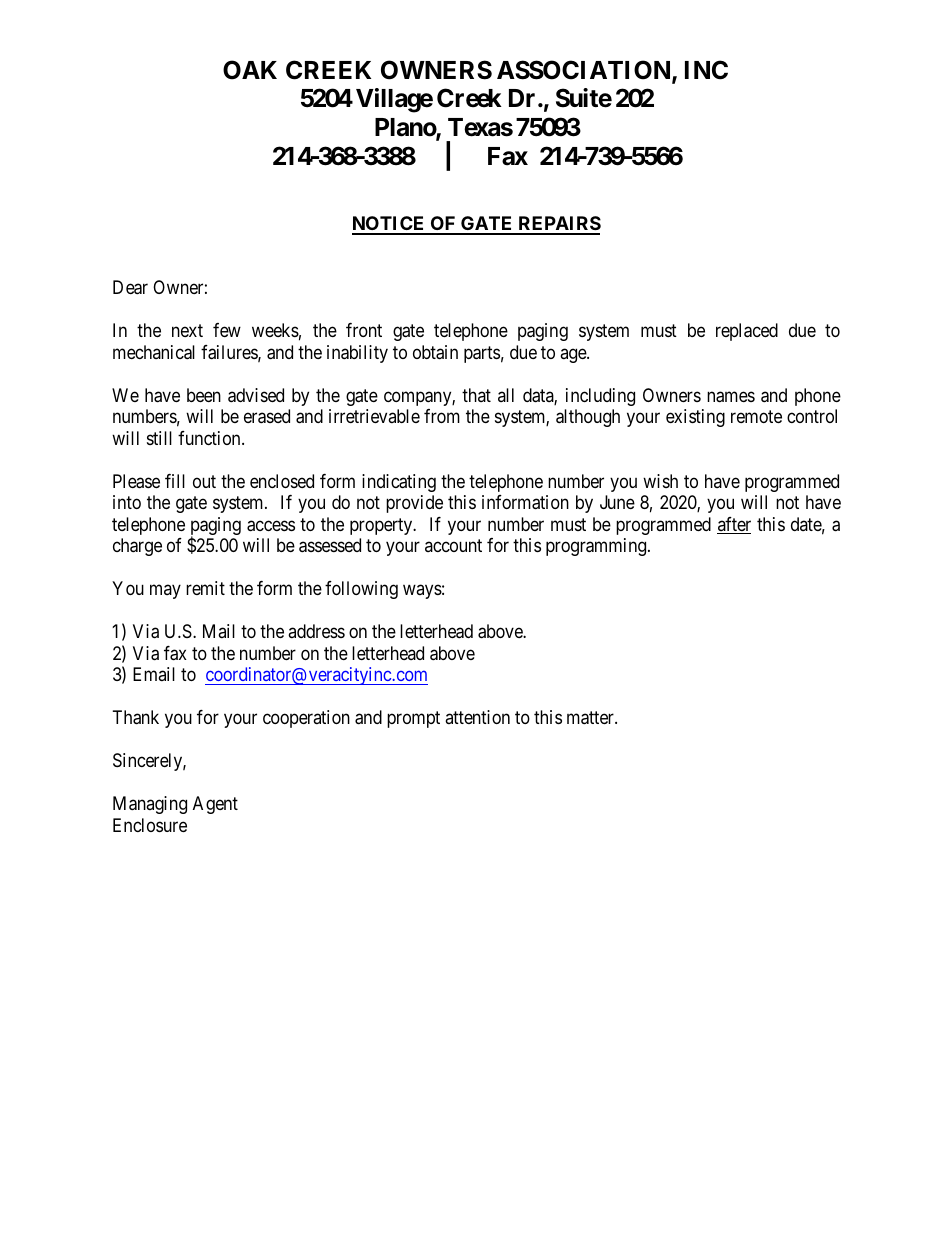 Image resolution: width=952 pixels, height=1233 pixels. I want to click on REPAIRS, so click(558, 225).
